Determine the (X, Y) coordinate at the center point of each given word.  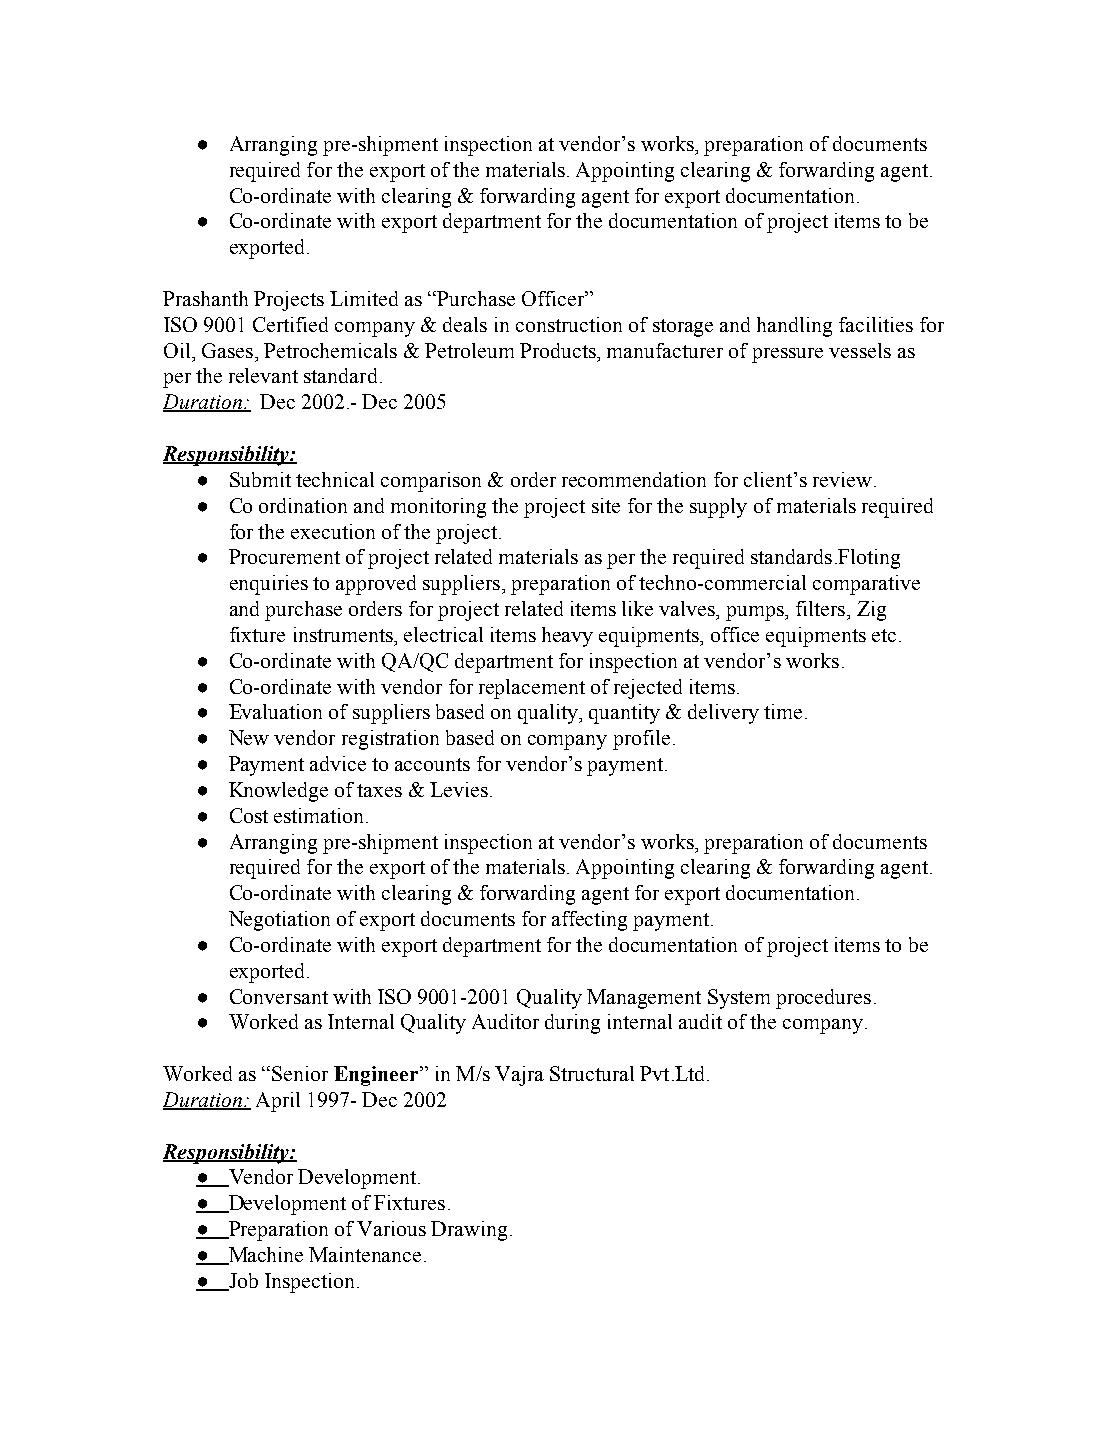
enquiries (269, 585)
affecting (589, 921)
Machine (264, 1256)
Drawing (469, 1231)
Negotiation (279, 921)
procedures (823, 999)
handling (794, 327)
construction (569, 324)
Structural (592, 1073)
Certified (290, 324)
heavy (567, 637)
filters (820, 608)
